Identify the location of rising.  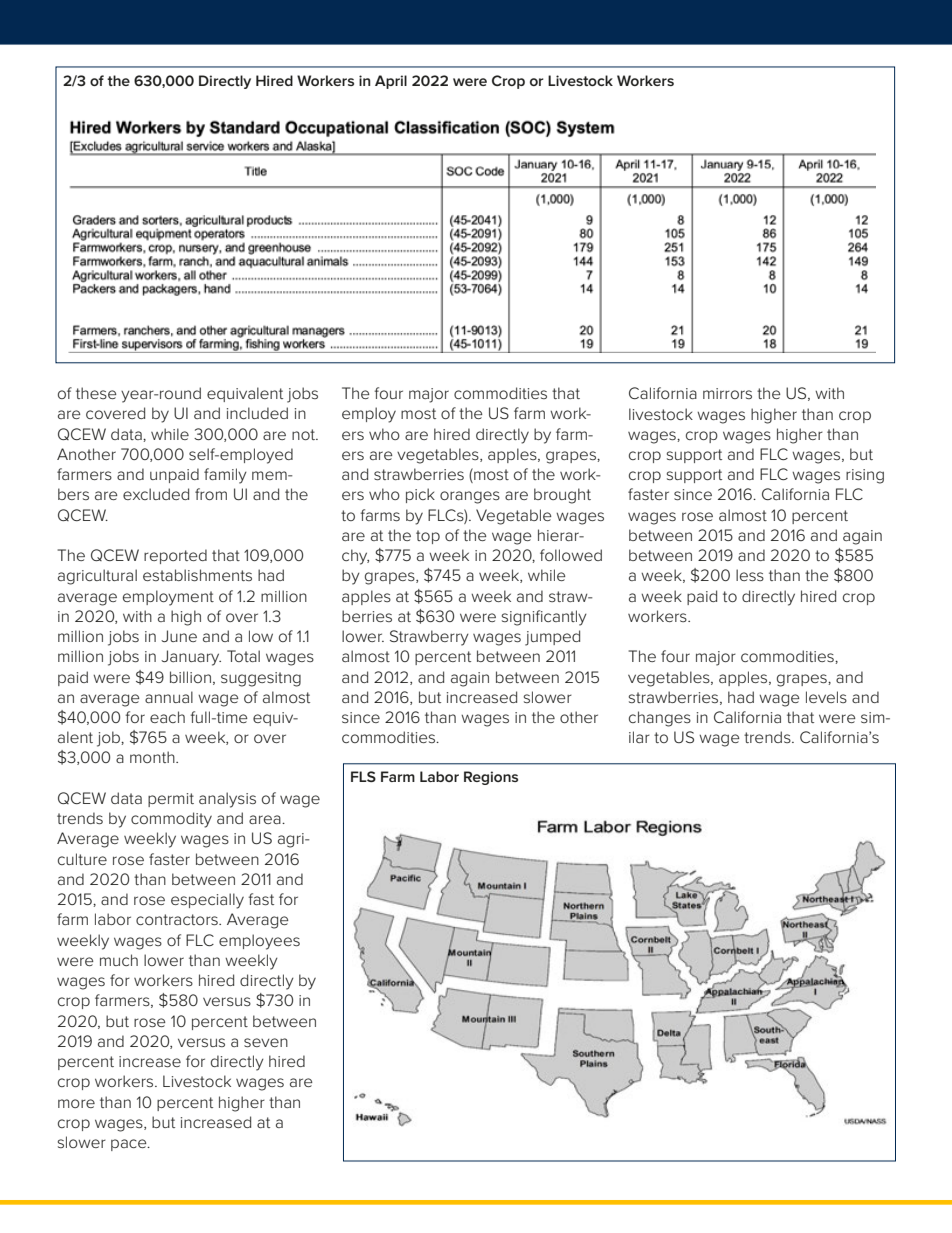
(865, 476).
